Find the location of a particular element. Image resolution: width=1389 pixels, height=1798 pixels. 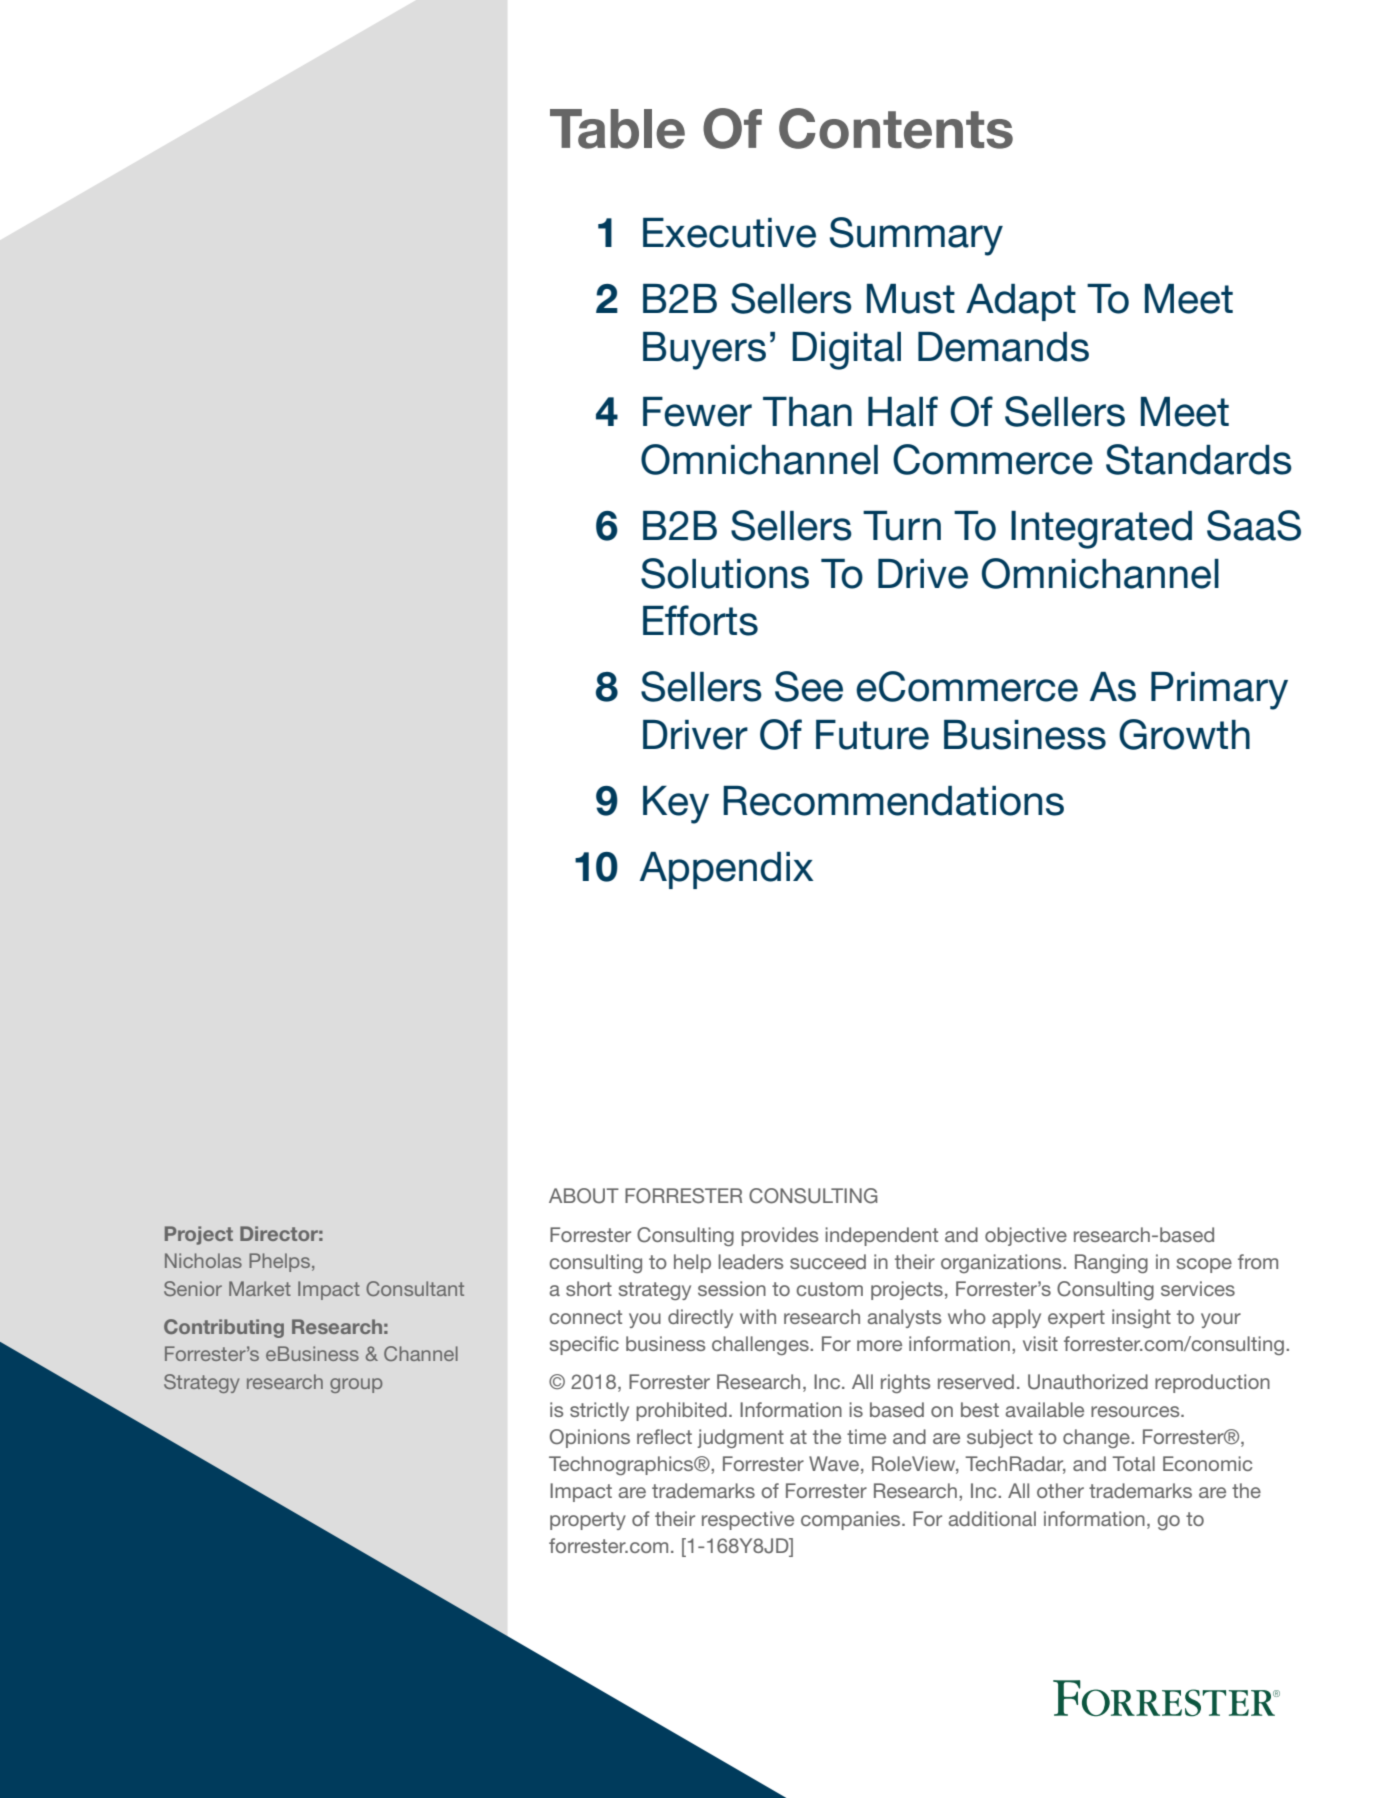

Executive is located at coordinates (729, 233).
